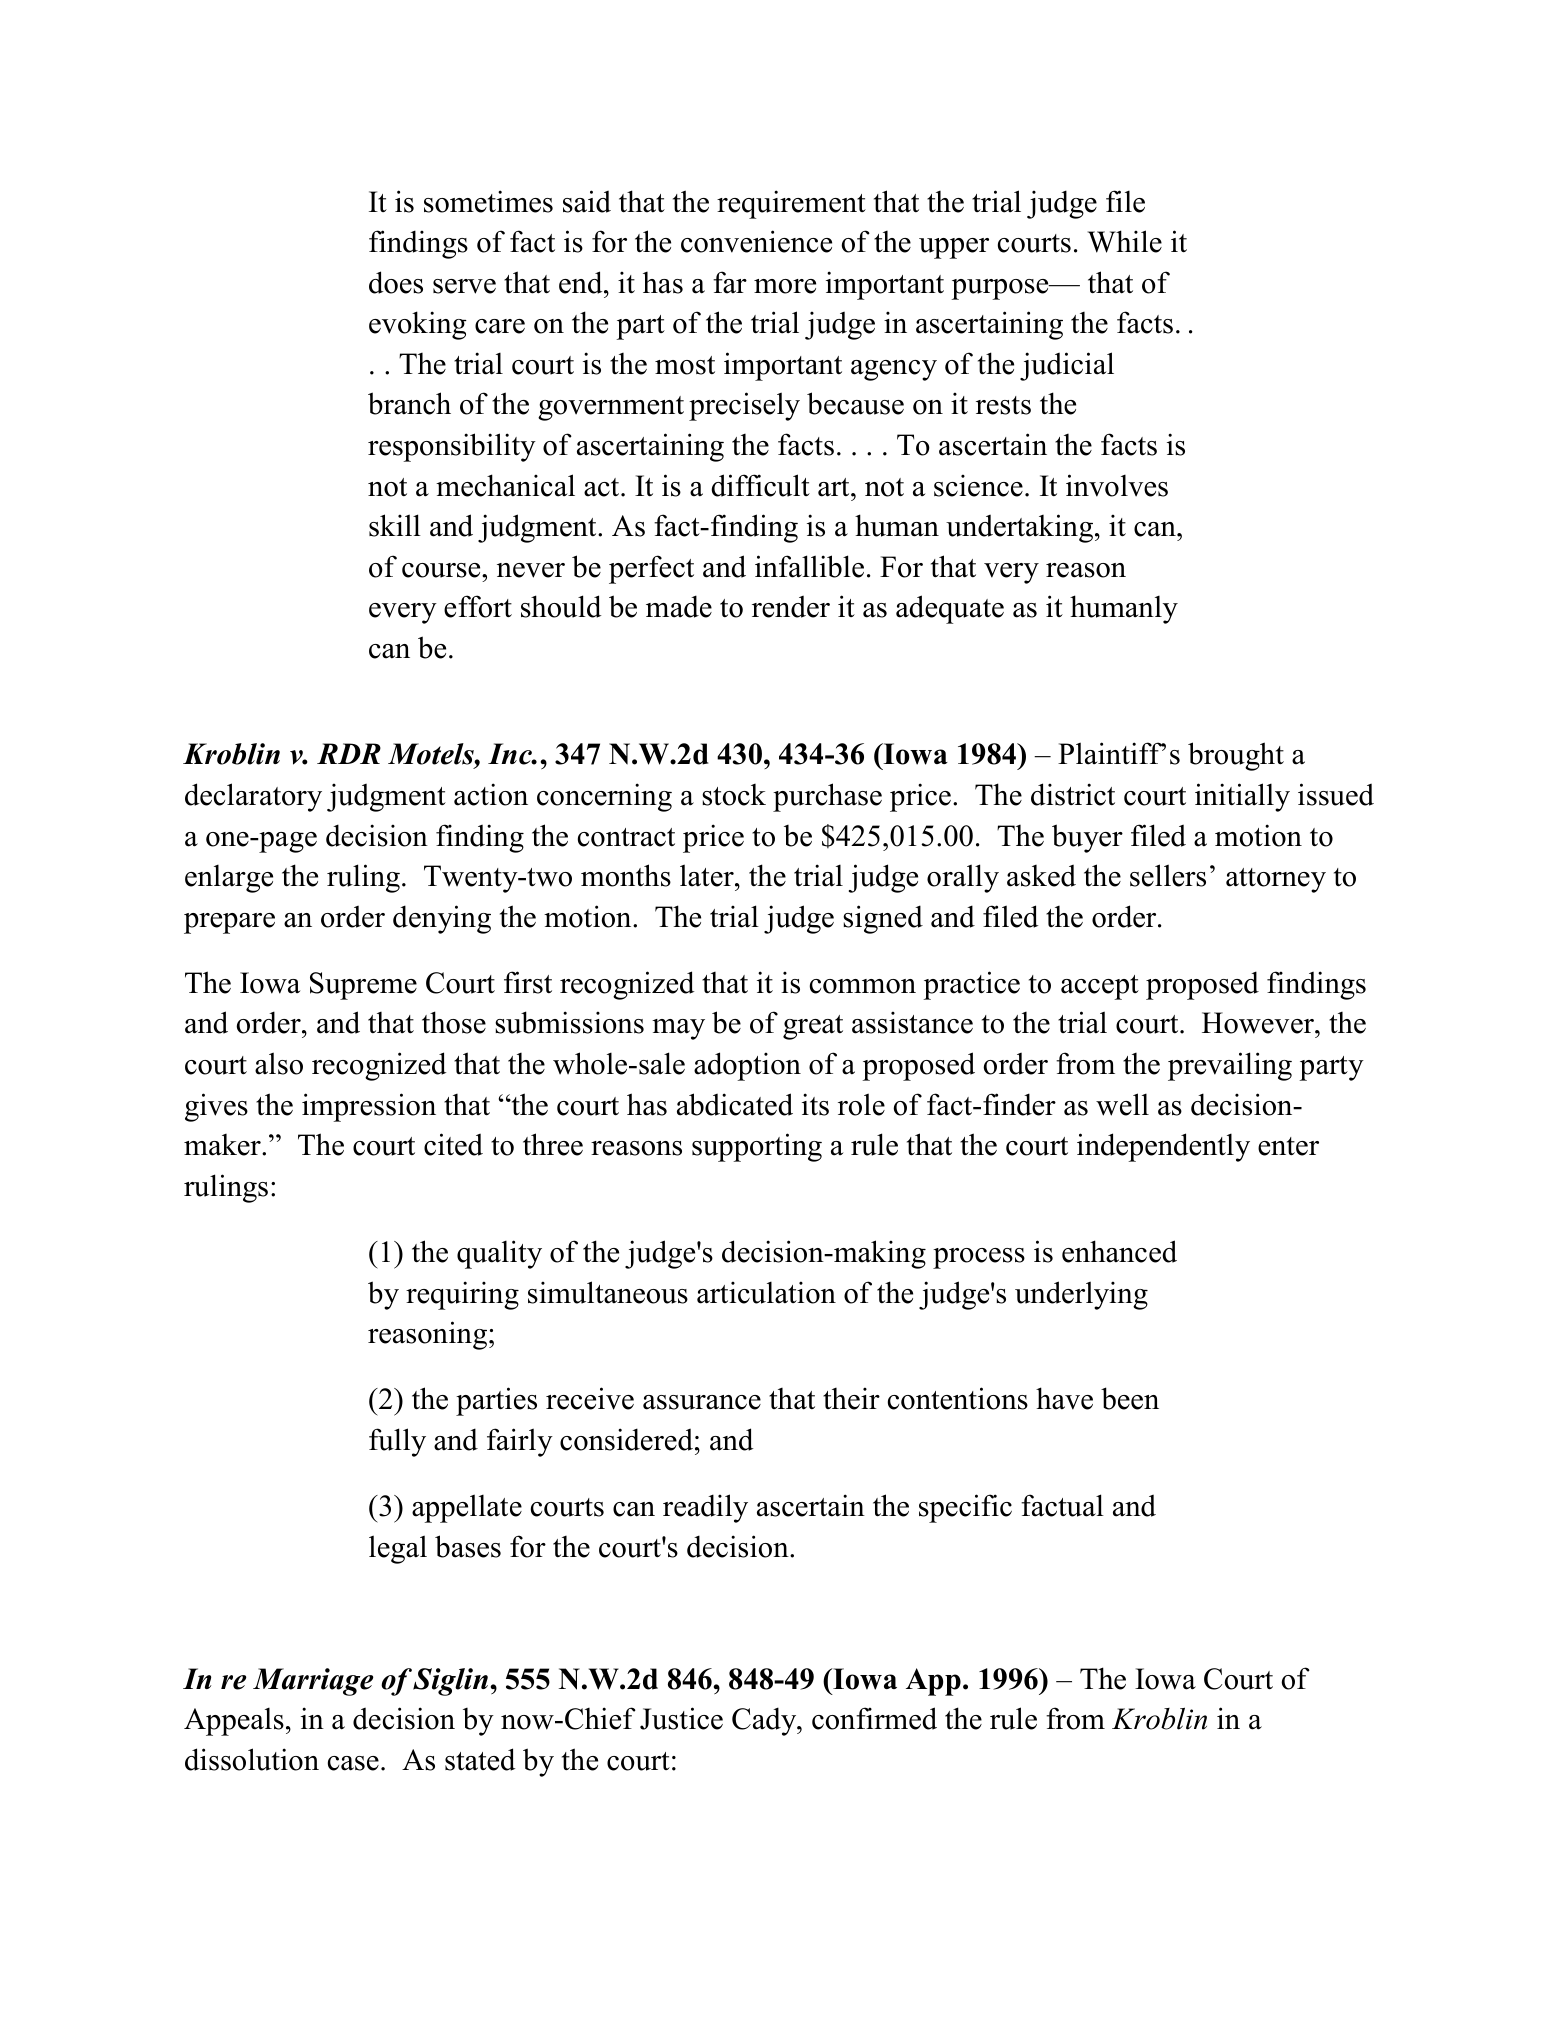 The image size is (1565, 2025). What do you see at coordinates (756, 241) in the screenshot?
I see `convenience` at bounding box center [756, 241].
